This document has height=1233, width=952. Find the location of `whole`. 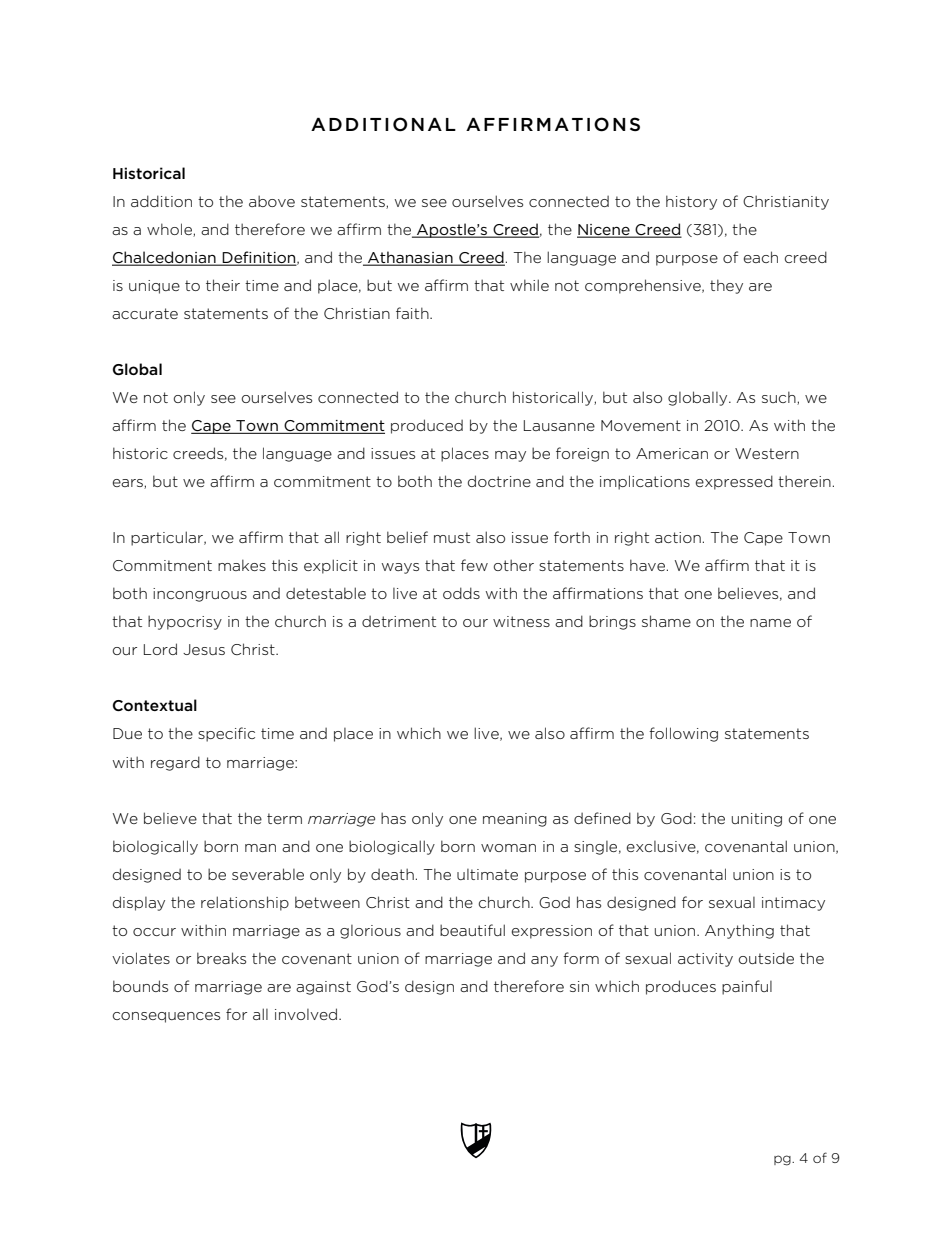

whole is located at coordinates (170, 230).
